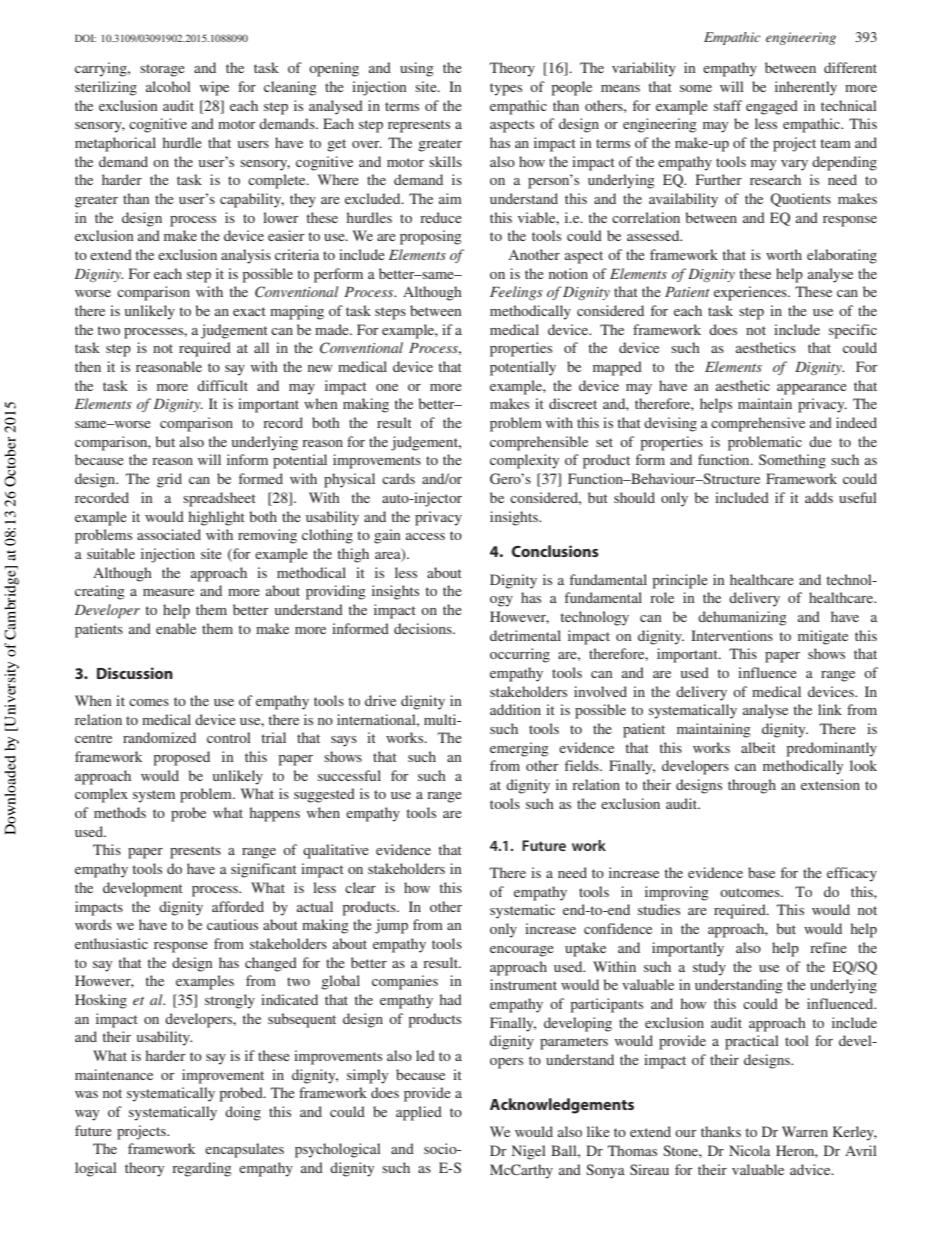 The height and width of the screenshot is (1233, 952). I want to click on through, so click(752, 786).
